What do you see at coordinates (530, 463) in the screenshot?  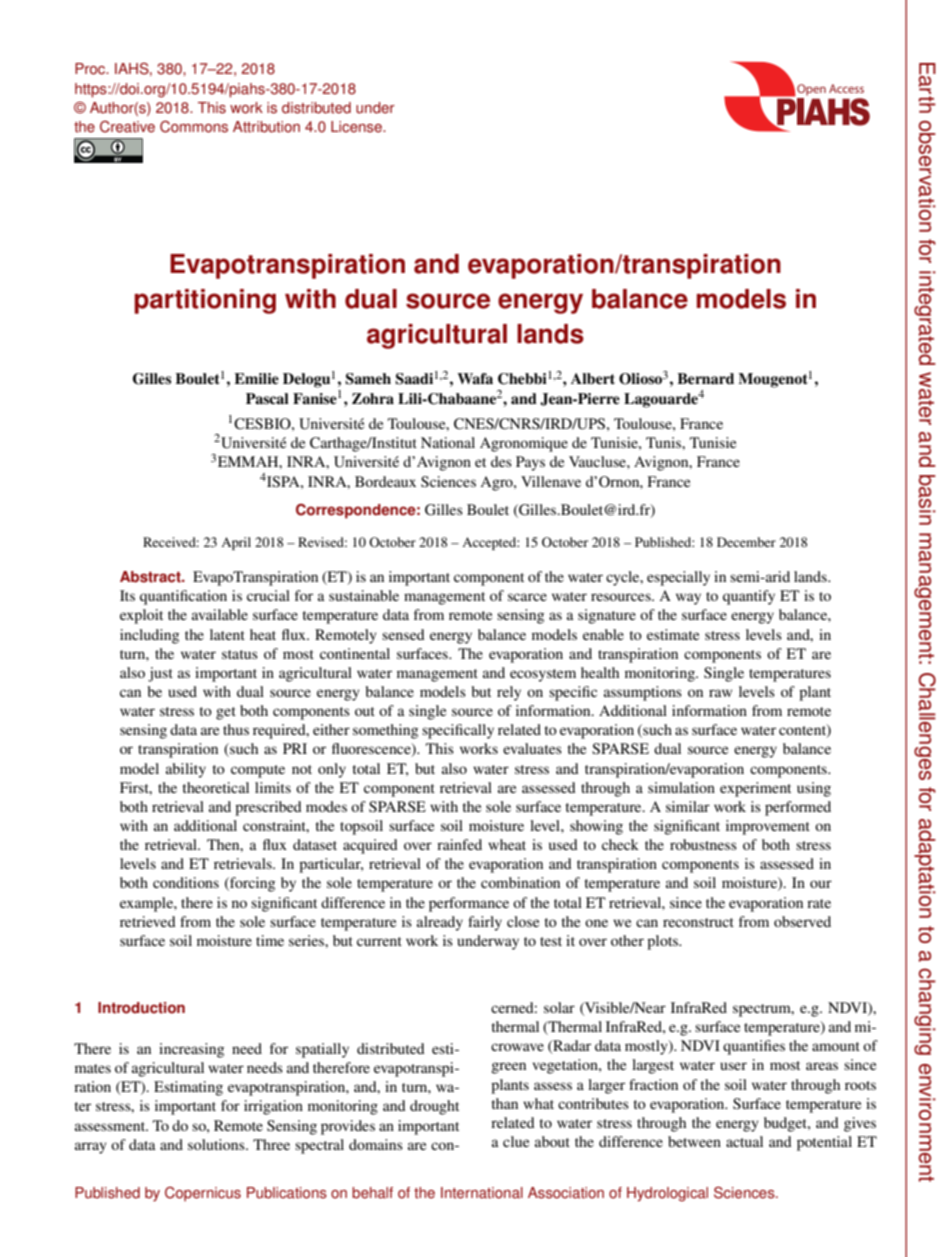 I see `Pays` at bounding box center [530, 463].
